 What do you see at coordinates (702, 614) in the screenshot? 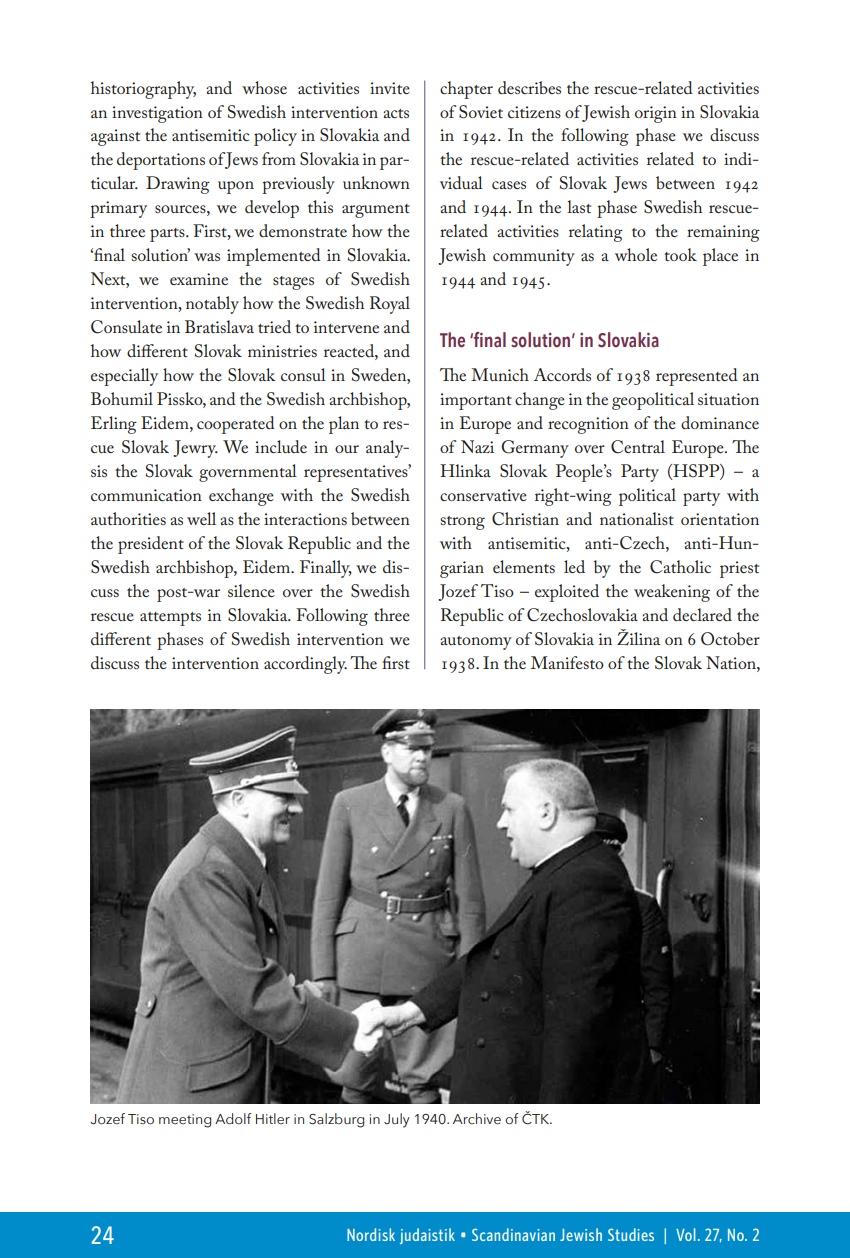
I see `declared` at bounding box center [702, 614].
